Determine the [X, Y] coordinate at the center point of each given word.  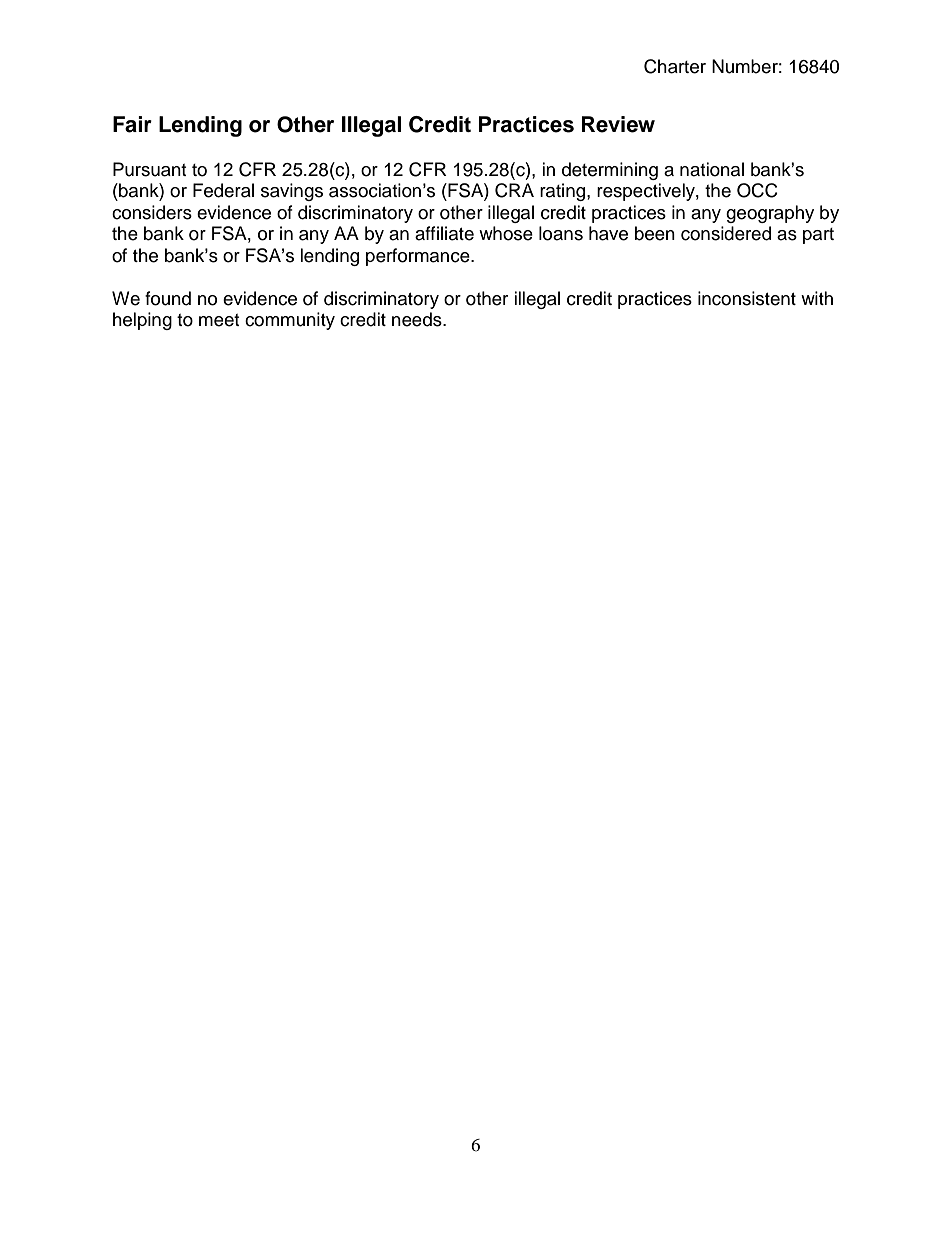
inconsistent [747, 298]
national [712, 169]
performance [419, 257]
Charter [675, 66]
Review [618, 124]
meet [219, 320]
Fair [132, 124]
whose [506, 233]
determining [610, 171]
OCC [757, 190]
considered [726, 233]
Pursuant [149, 169]
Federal [223, 190]
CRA [514, 190]
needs [418, 319]
